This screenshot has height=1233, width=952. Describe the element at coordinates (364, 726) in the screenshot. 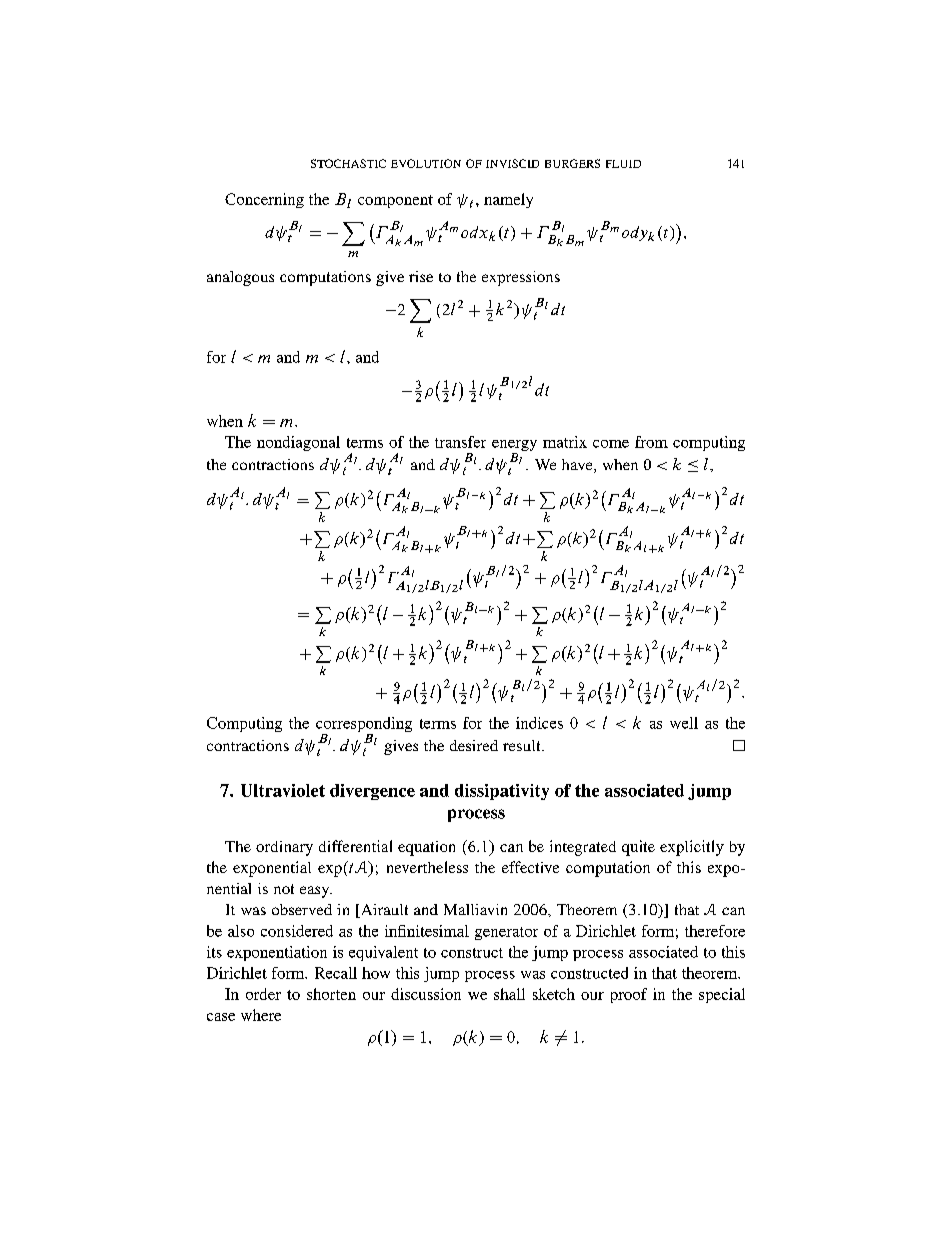

I see `corresponding` at that location.
